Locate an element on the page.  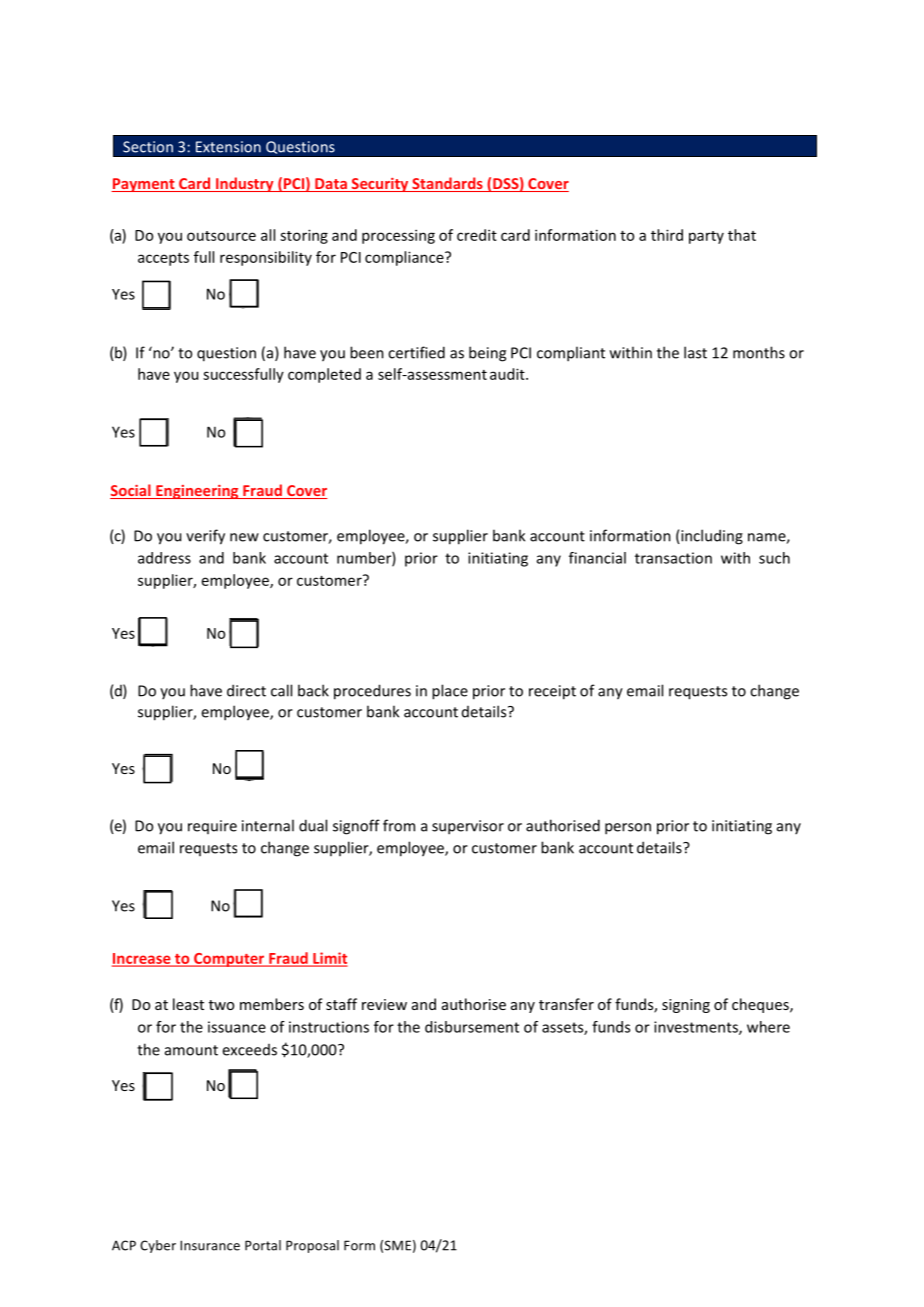
Standards is located at coordinates (447, 184).
